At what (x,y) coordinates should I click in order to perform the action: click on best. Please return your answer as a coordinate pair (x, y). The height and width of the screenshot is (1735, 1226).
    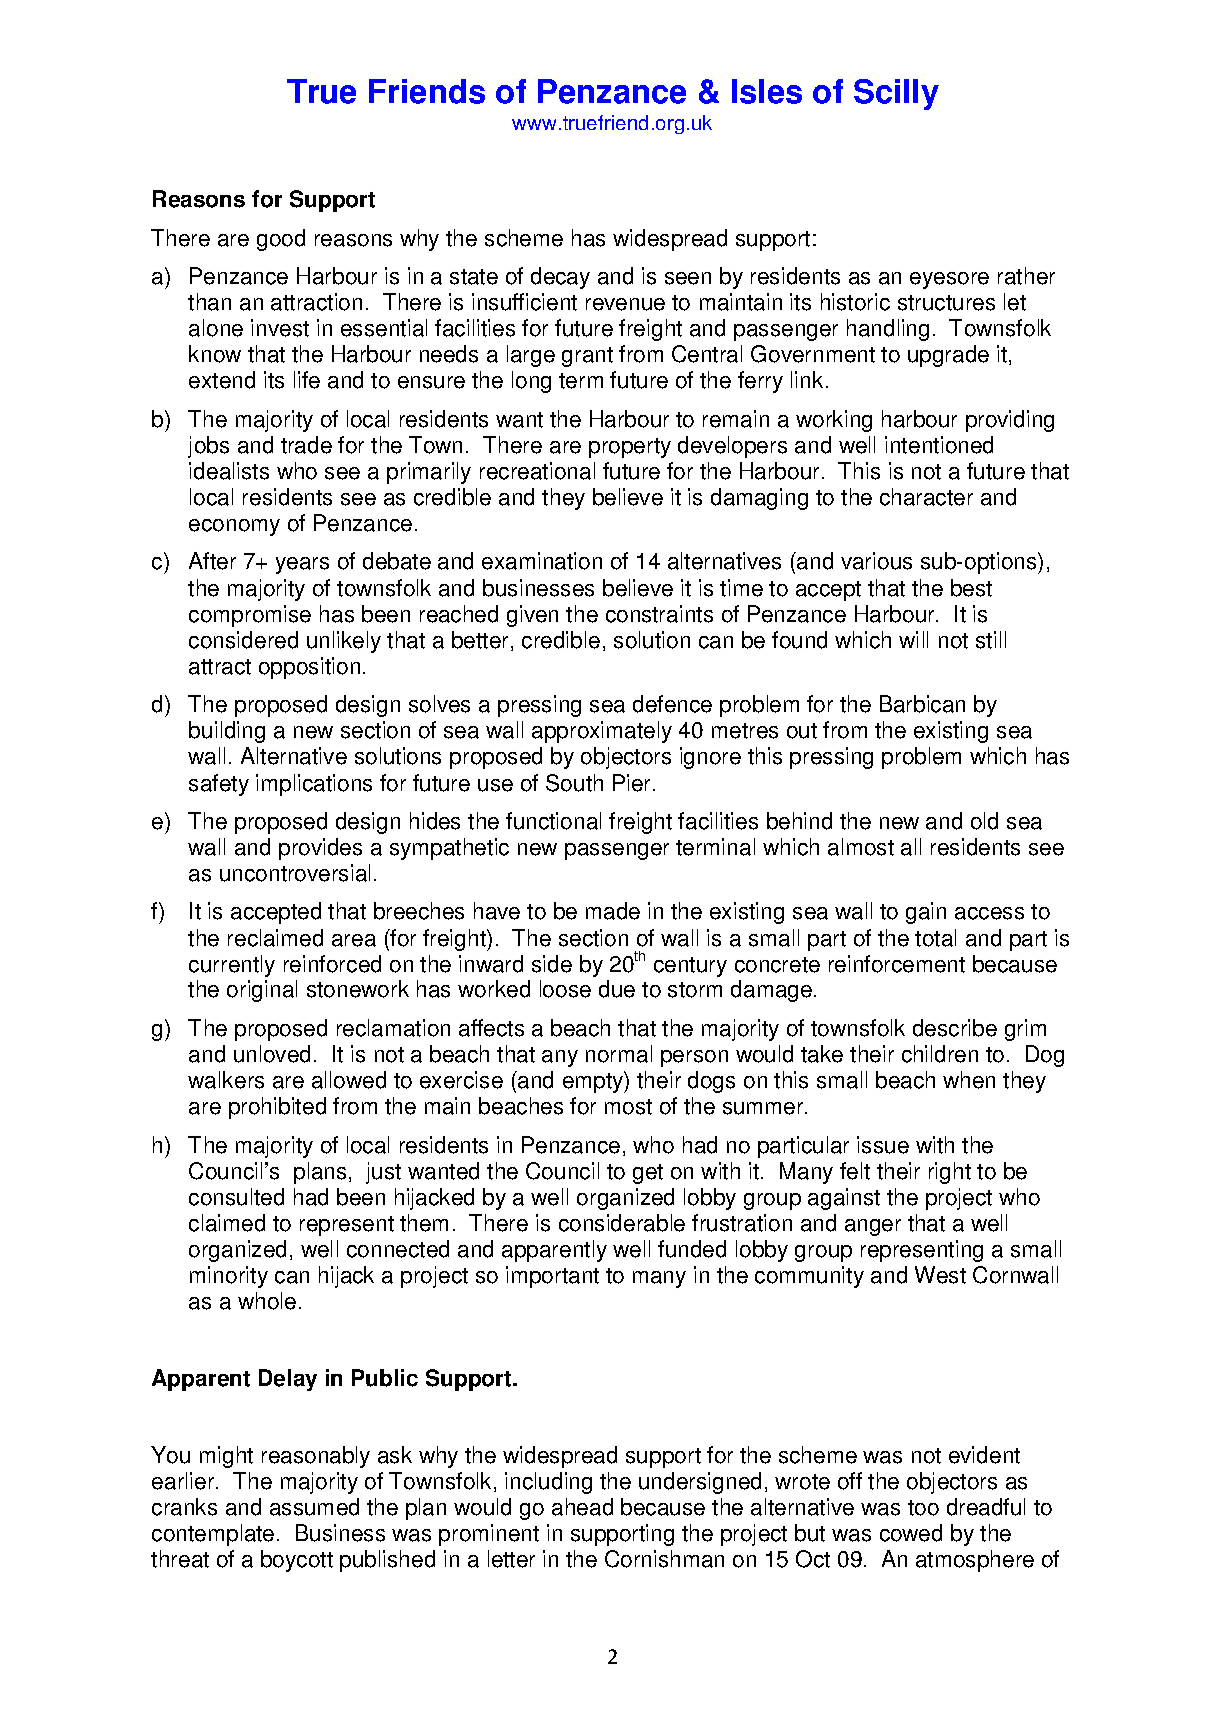
    Looking at the image, I should click on (971, 588).
